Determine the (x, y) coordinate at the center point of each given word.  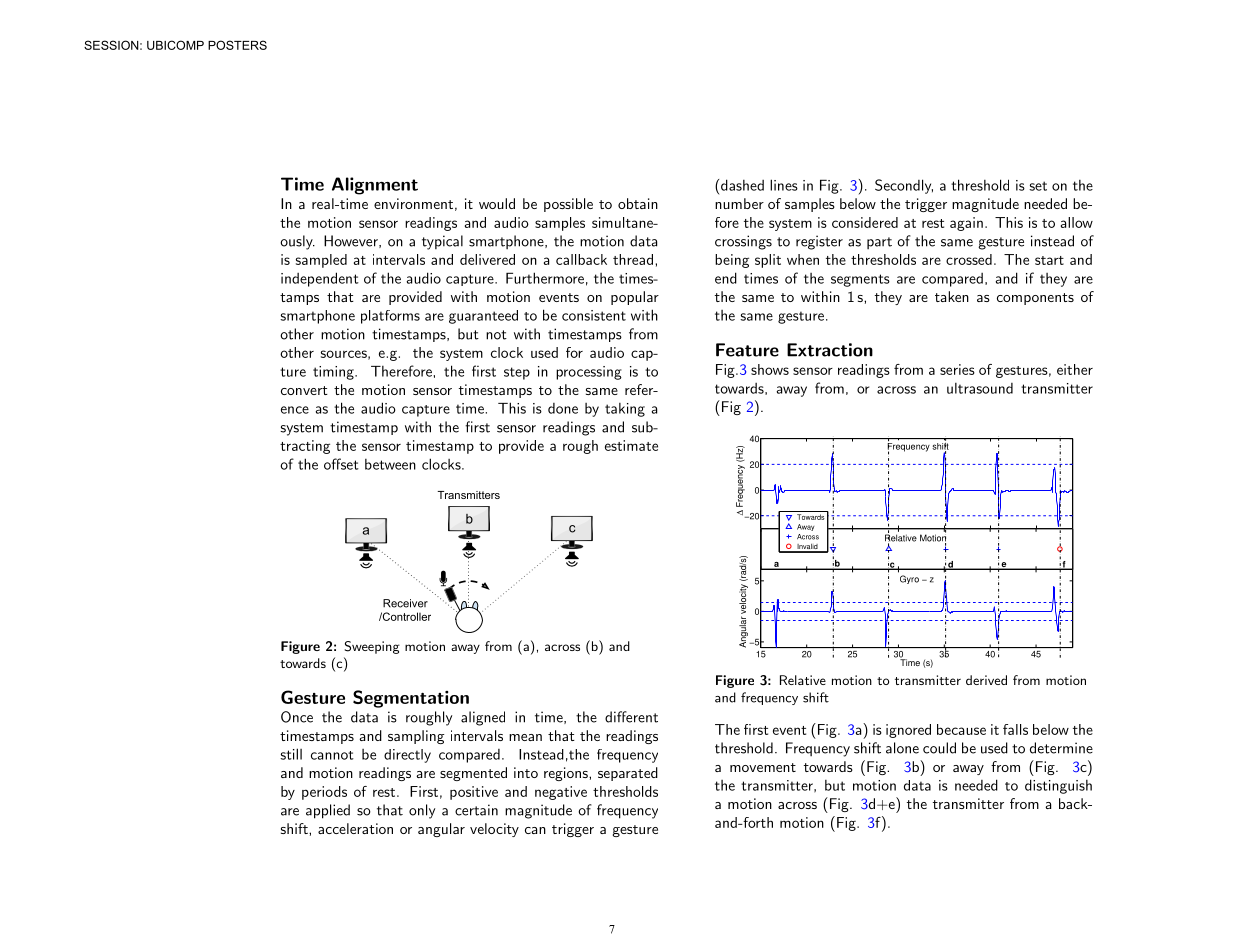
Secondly (904, 186)
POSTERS (237, 45)
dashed (742, 185)
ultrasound (980, 388)
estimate (631, 445)
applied (328, 811)
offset (341, 464)
